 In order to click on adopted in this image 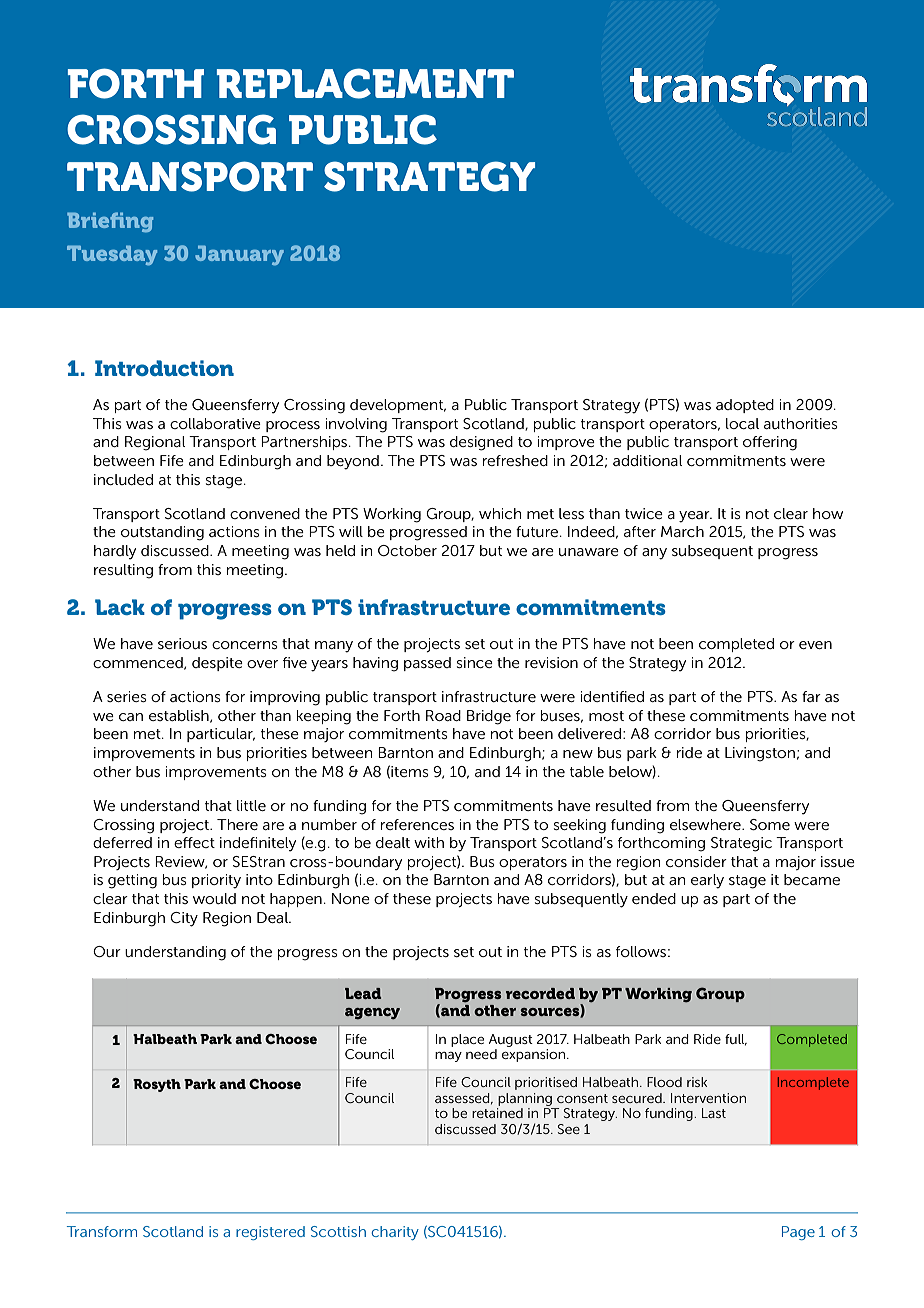, I will do `click(745, 406)`.
